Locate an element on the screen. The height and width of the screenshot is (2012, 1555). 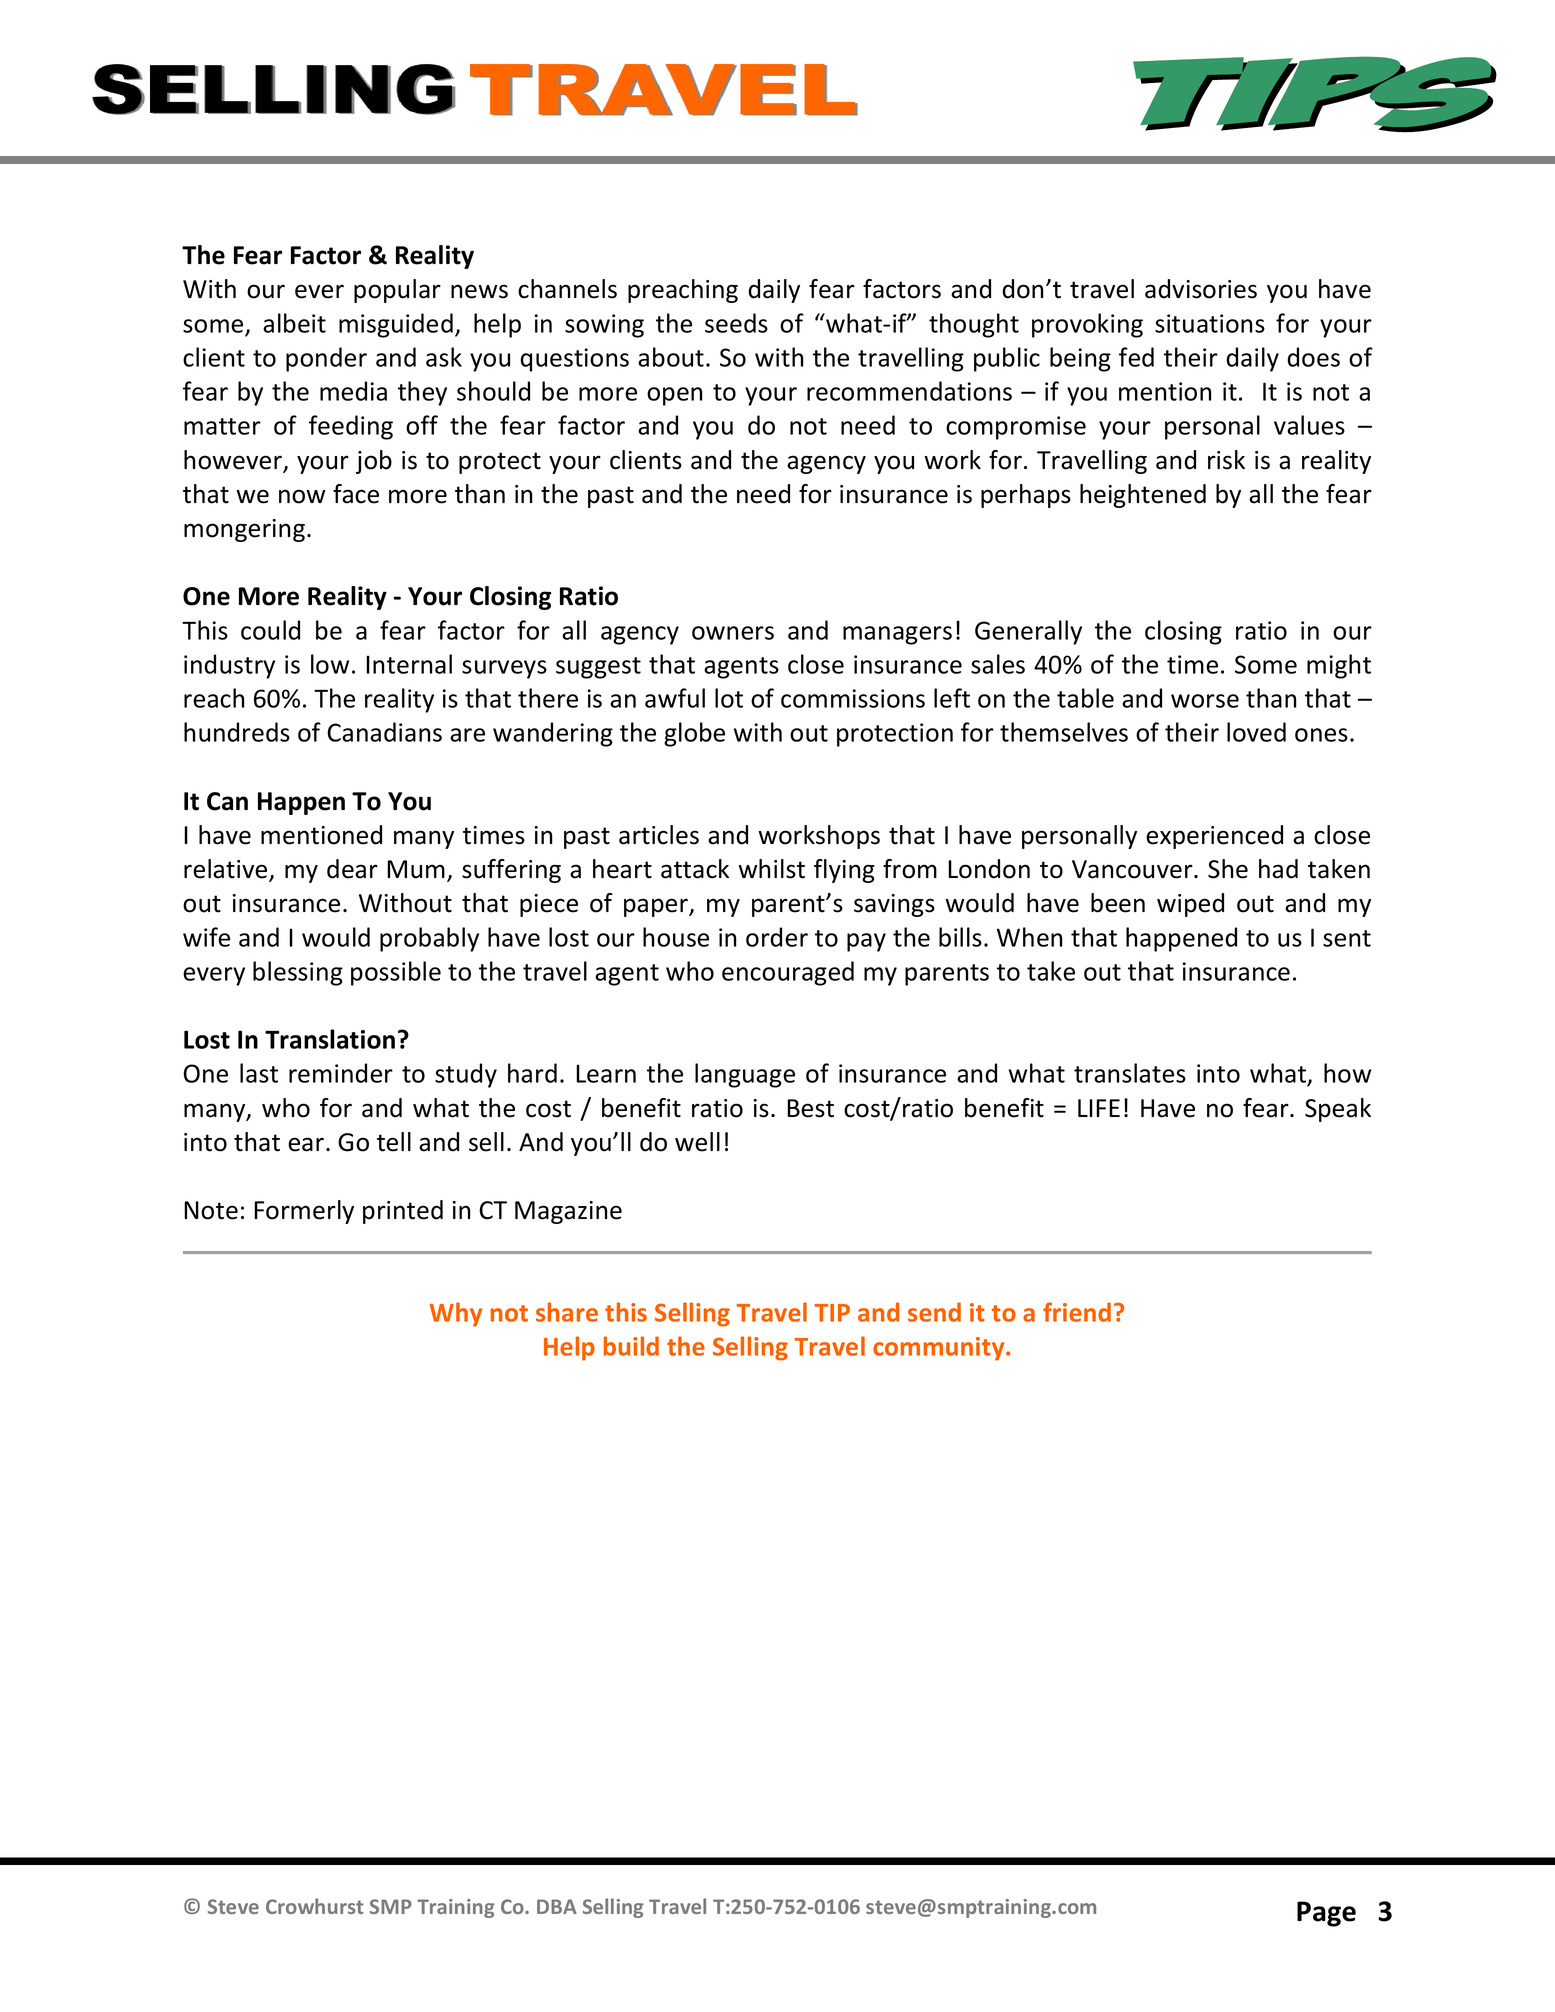
worse is located at coordinates (1205, 701).
